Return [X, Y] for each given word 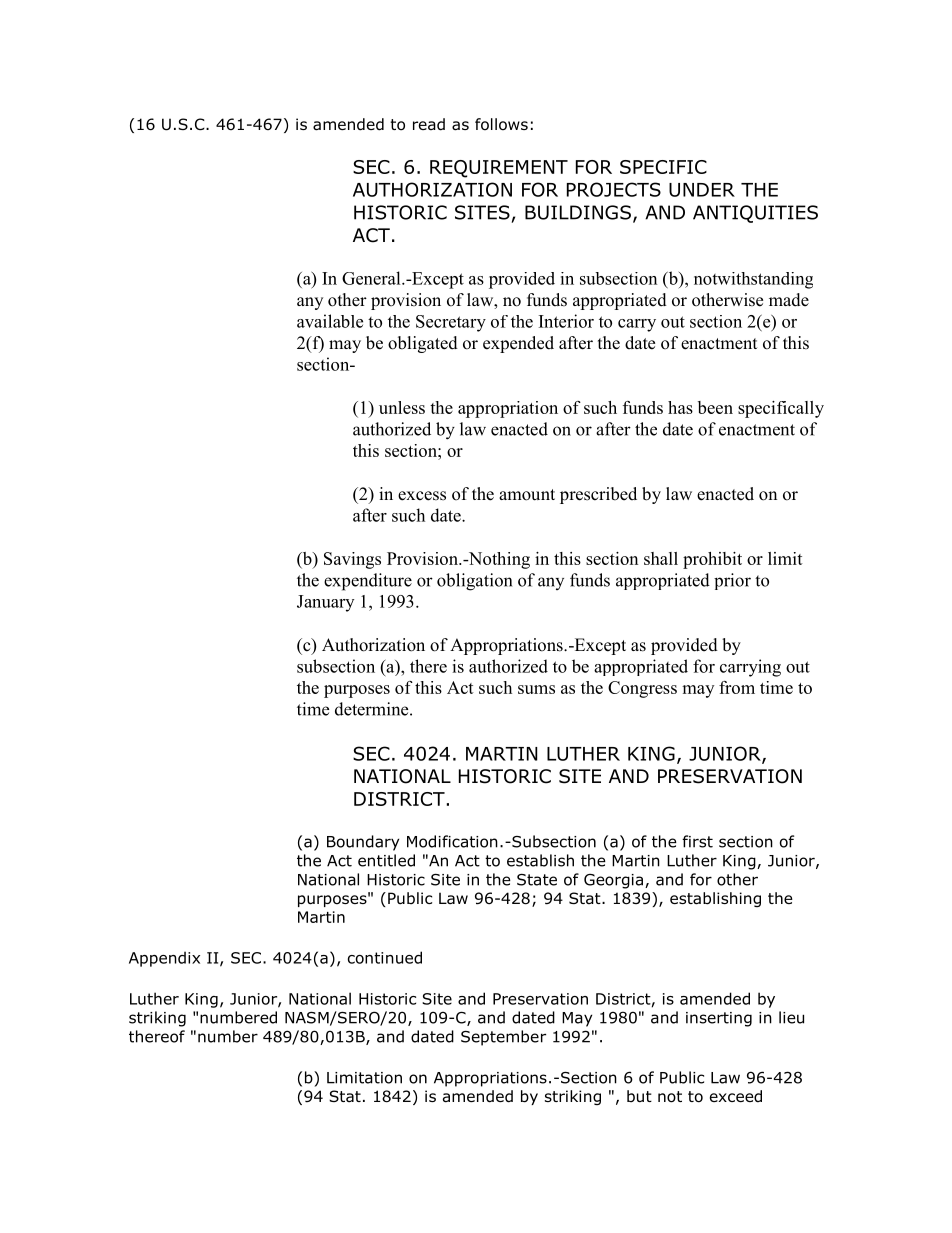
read [429, 124]
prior [732, 581]
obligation [474, 582]
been [715, 407]
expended [518, 344]
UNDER [702, 190]
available [330, 321]
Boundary [363, 843]
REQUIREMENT [499, 169]
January [325, 603]
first [697, 841]
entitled [386, 860]
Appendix [164, 959]
